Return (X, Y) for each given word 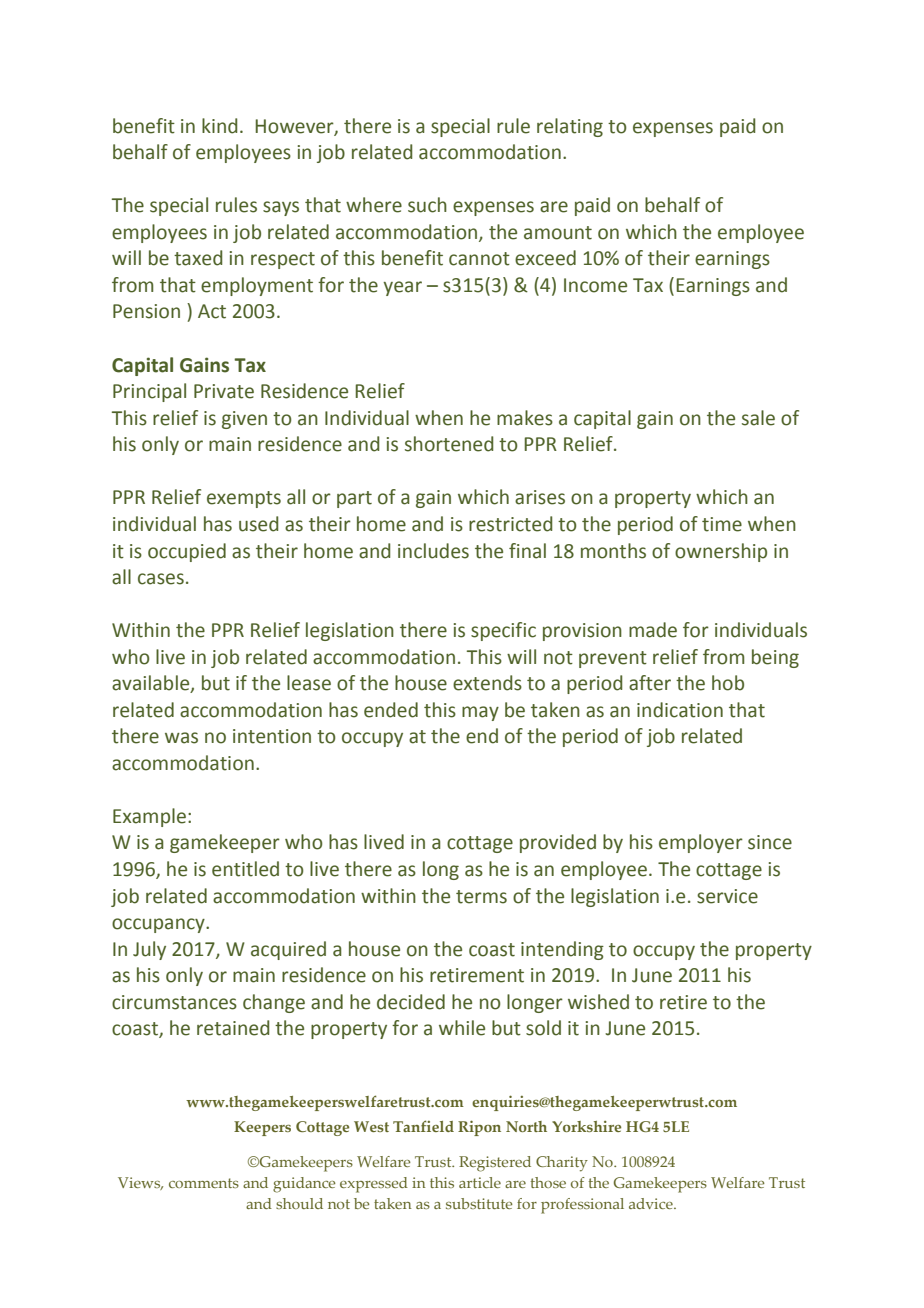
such (427, 205)
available (152, 684)
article (480, 1182)
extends (487, 683)
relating (570, 127)
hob (728, 683)
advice (652, 1203)
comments (204, 1183)
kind (219, 126)
